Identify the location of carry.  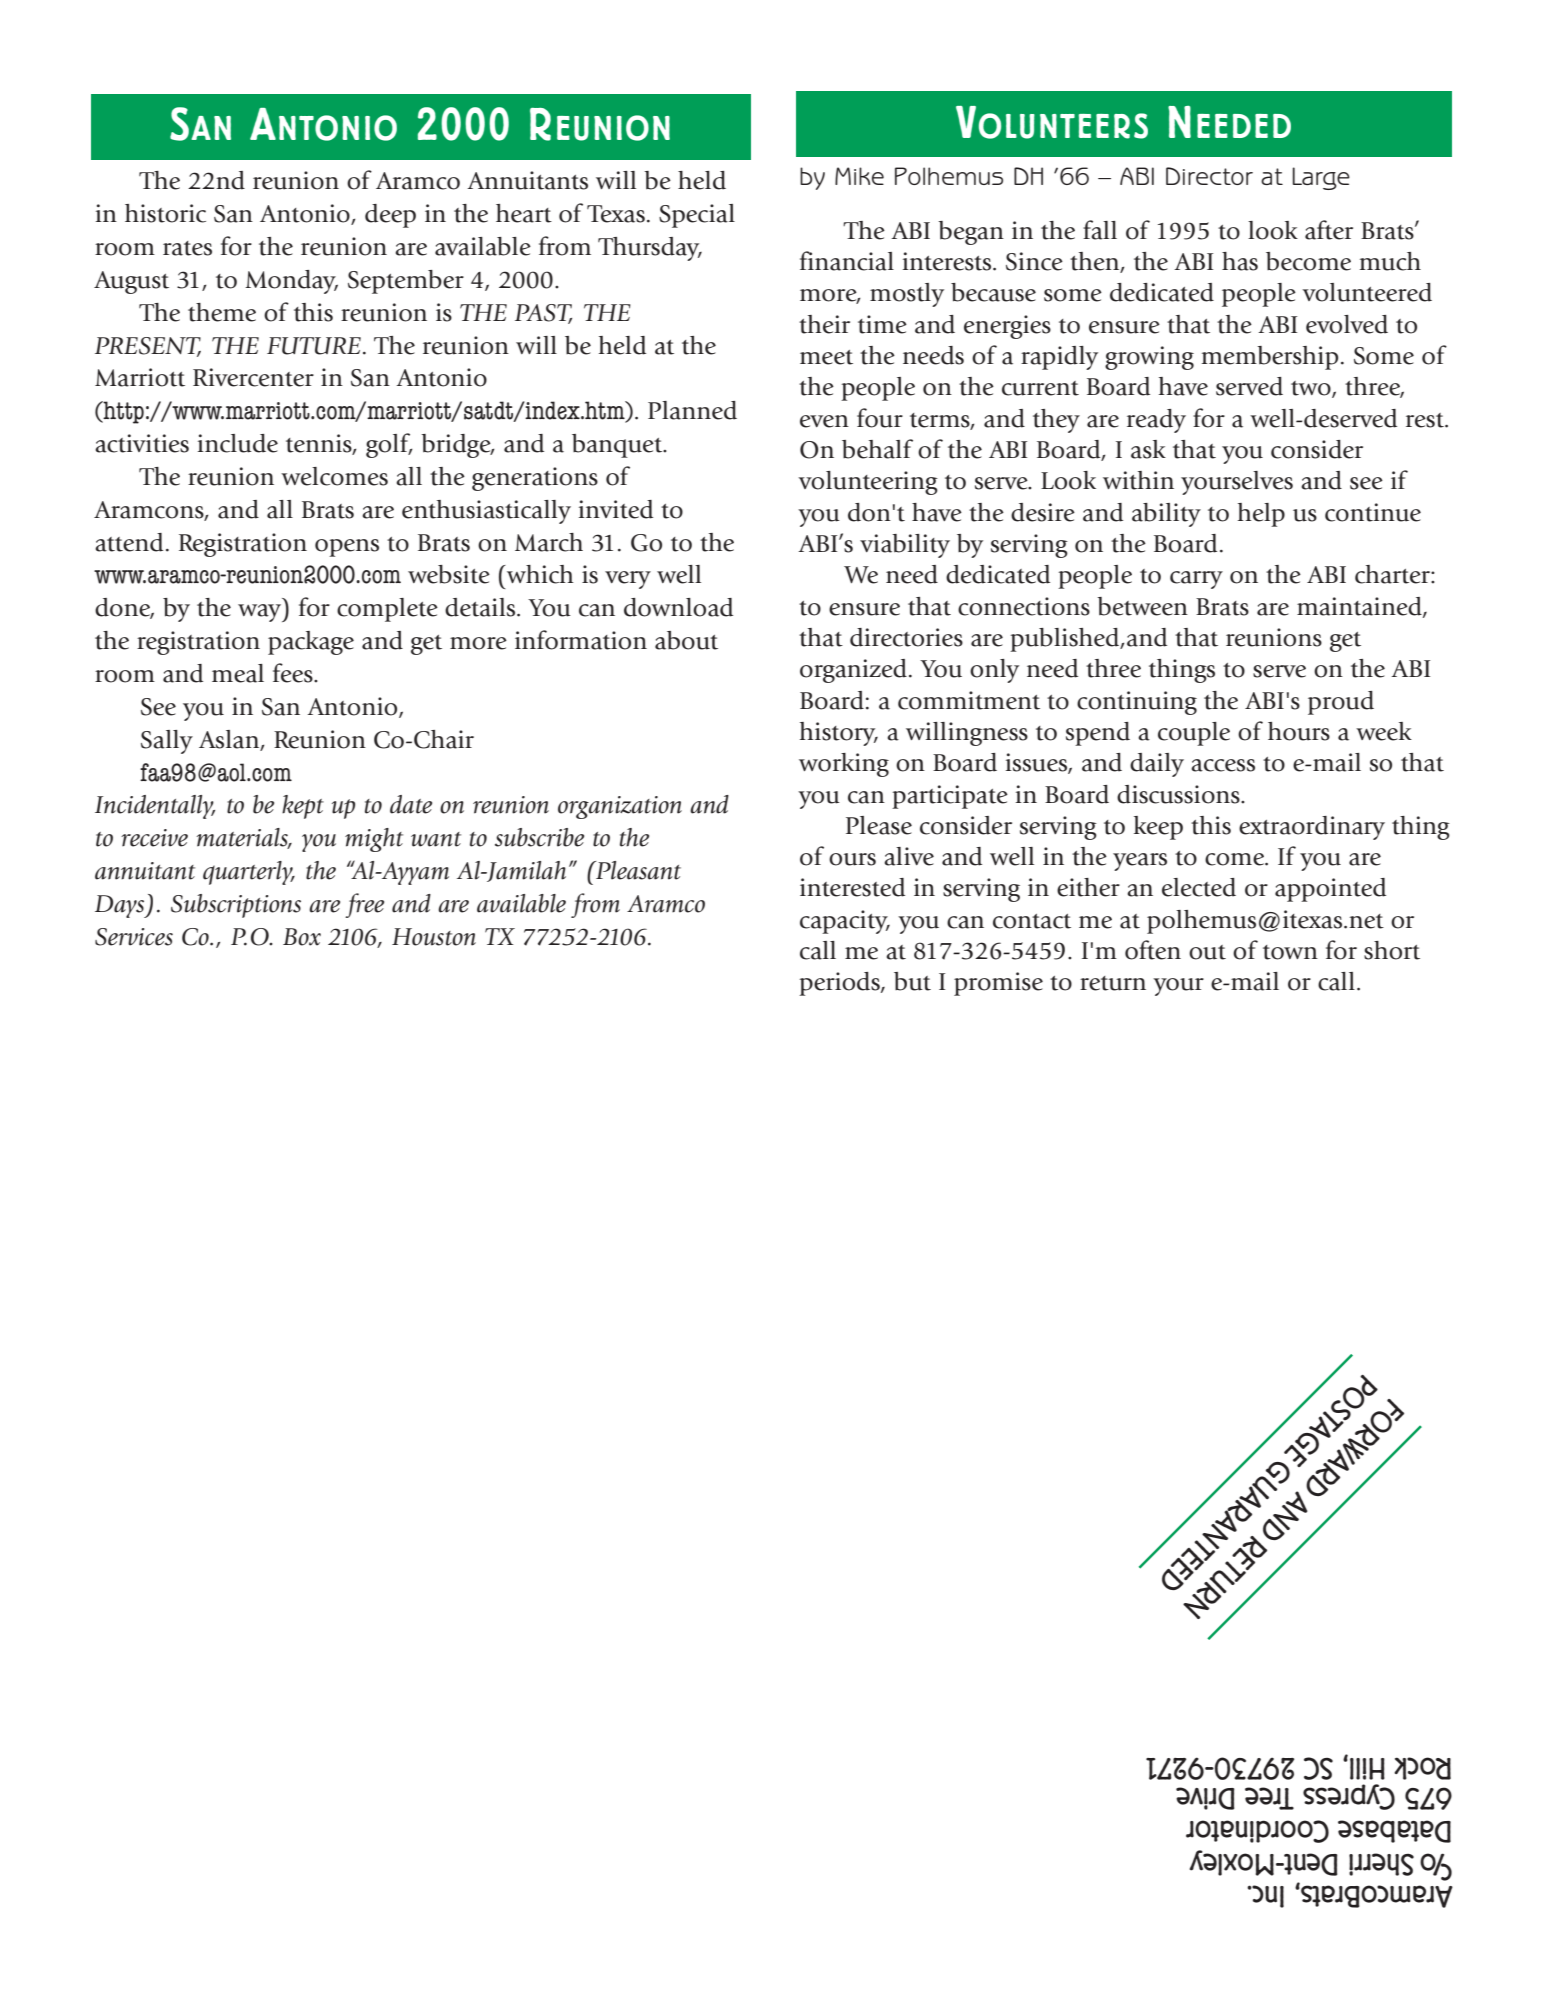
(1196, 580).
